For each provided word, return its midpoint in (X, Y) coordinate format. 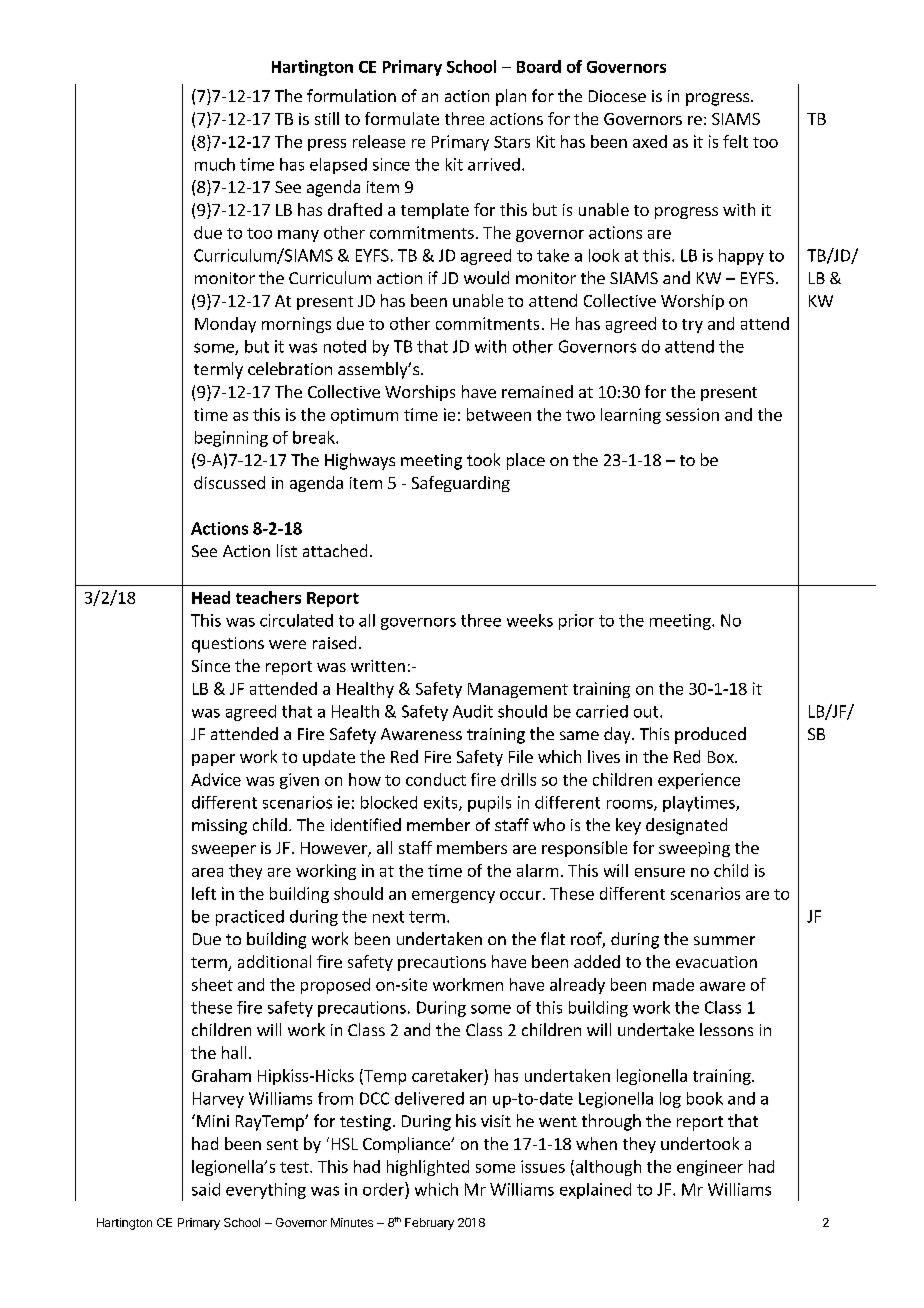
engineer (710, 1168)
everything (266, 1191)
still (327, 118)
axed (650, 141)
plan (511, 97)
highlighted (428, 1168)
